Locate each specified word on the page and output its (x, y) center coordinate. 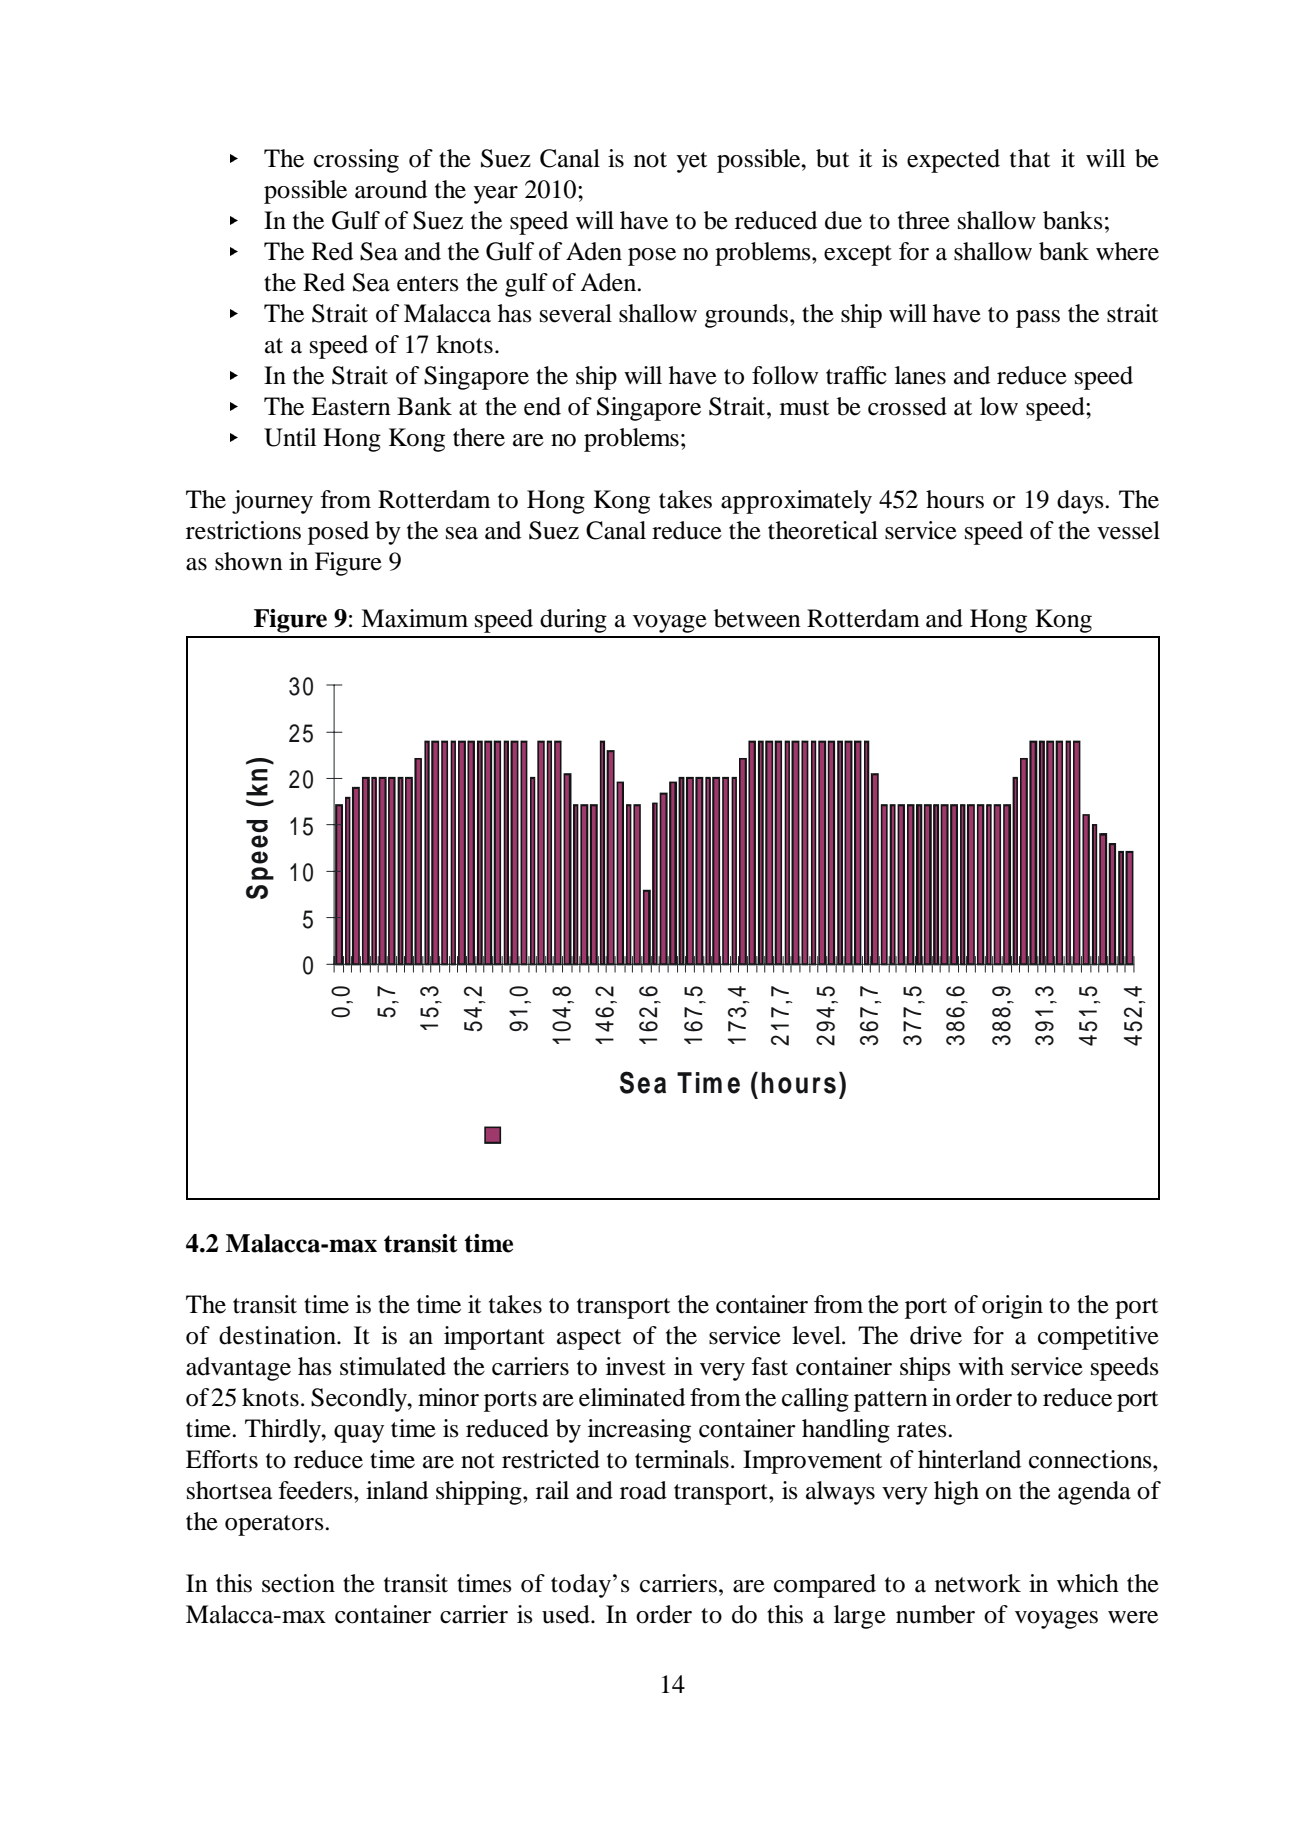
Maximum (414, 618)
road (643, 1490)
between (757, 618)
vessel (1128, 530)
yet (692, 162)
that (1030, 158)
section (298, 1583)
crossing (356, 161)
